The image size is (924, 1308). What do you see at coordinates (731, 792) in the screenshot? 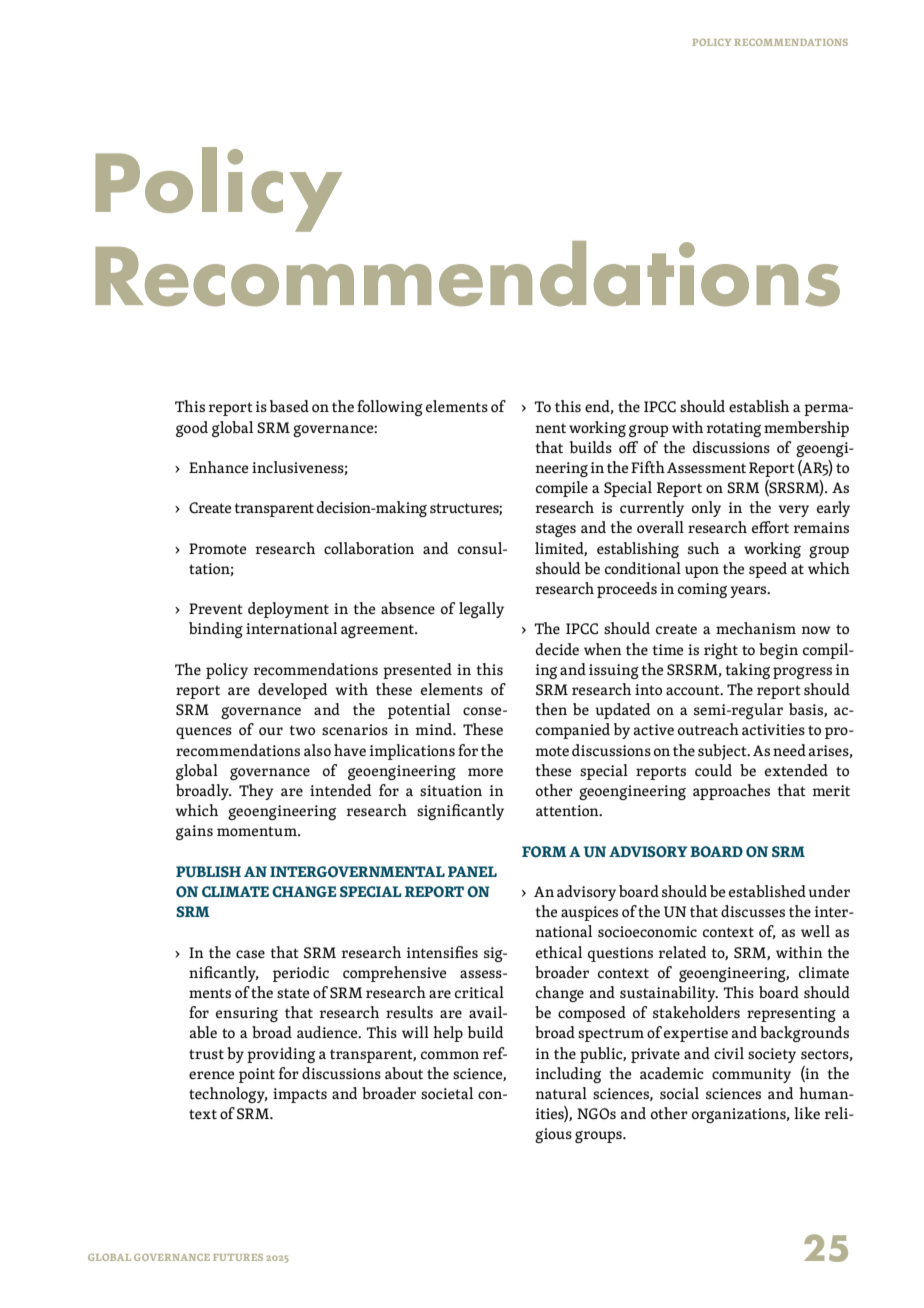
I see `approaches` at bounding box center [731, 792].
